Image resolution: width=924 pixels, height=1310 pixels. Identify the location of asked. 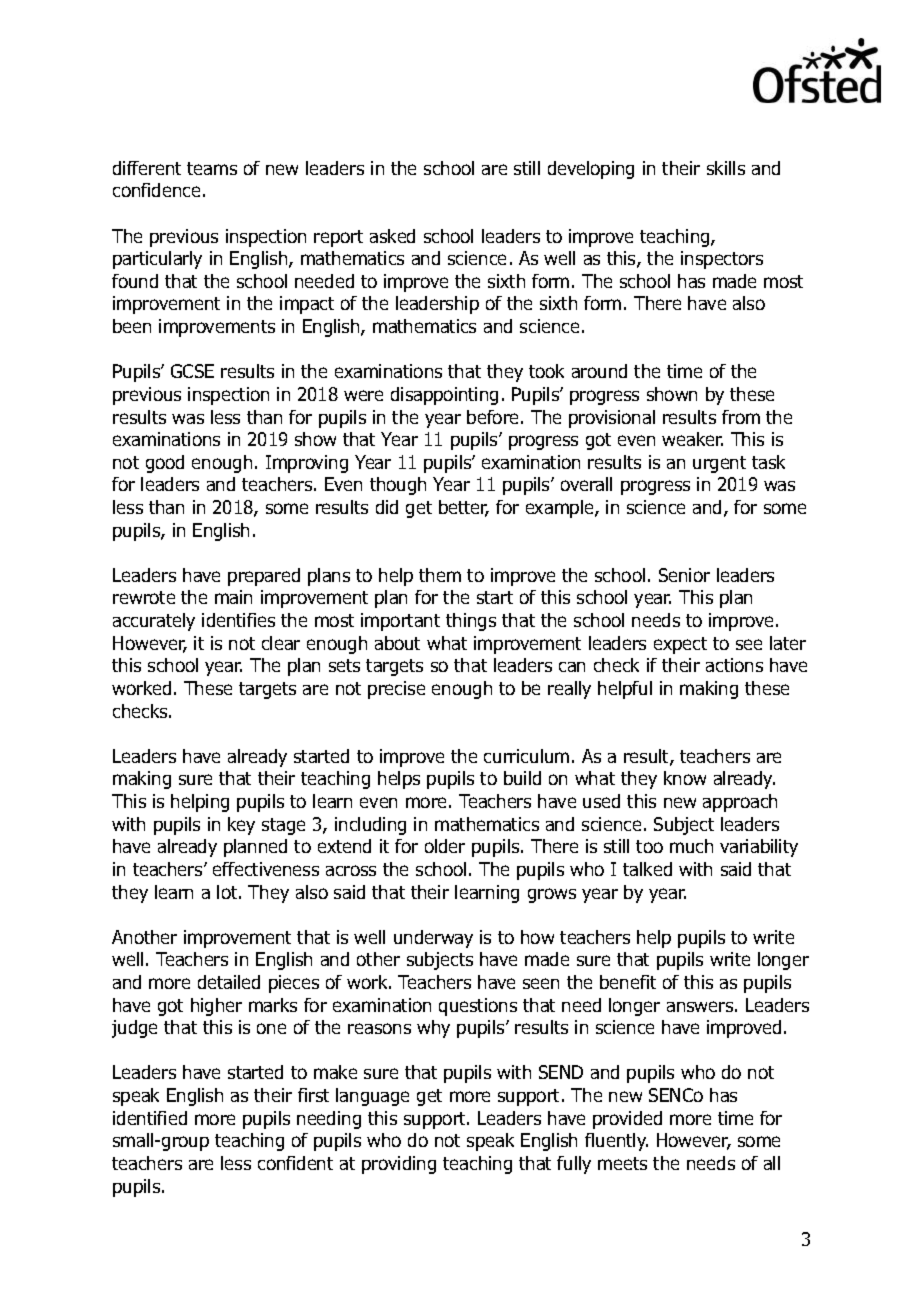
(392, 236).
